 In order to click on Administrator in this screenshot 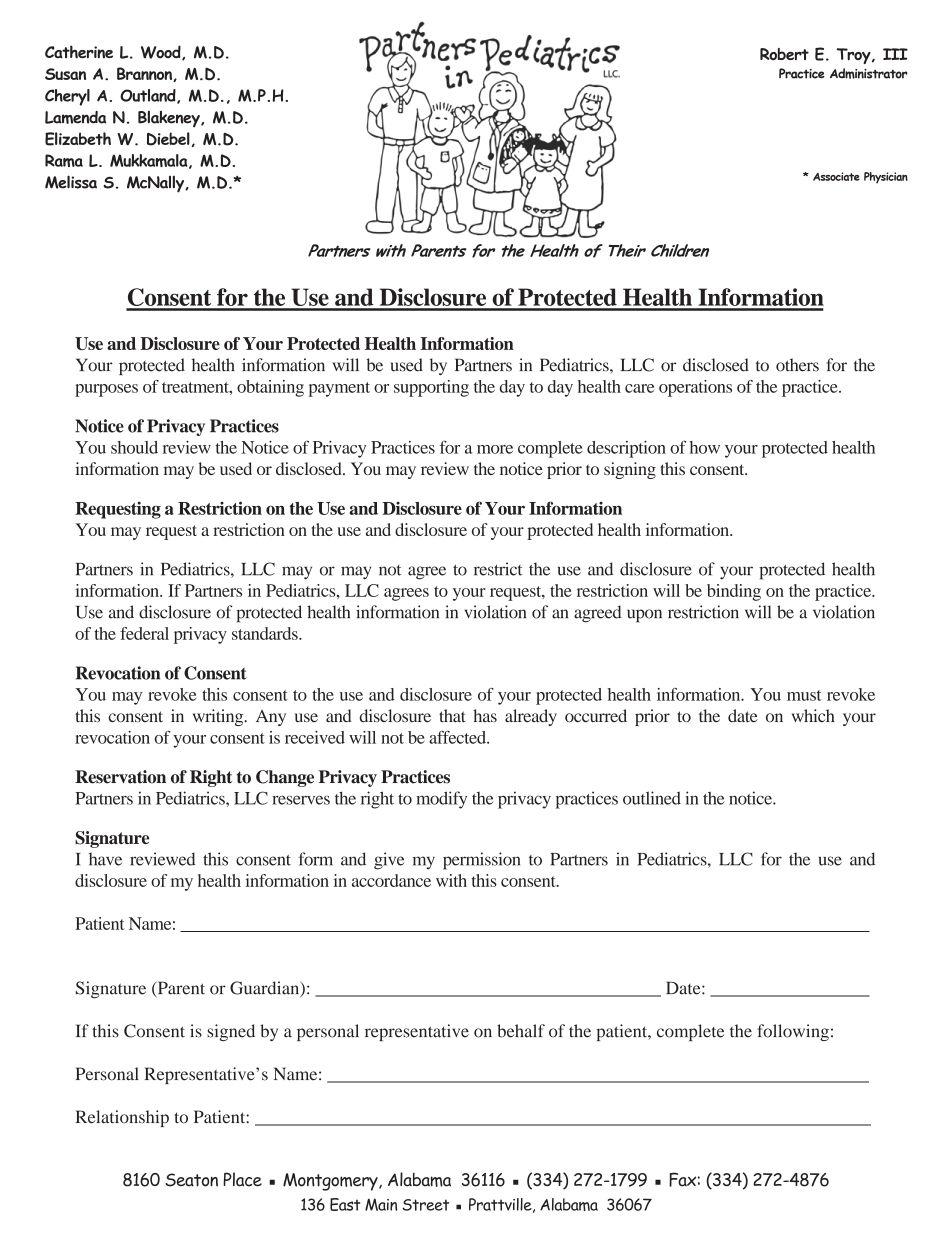, I will do `click(869, 73)`.
